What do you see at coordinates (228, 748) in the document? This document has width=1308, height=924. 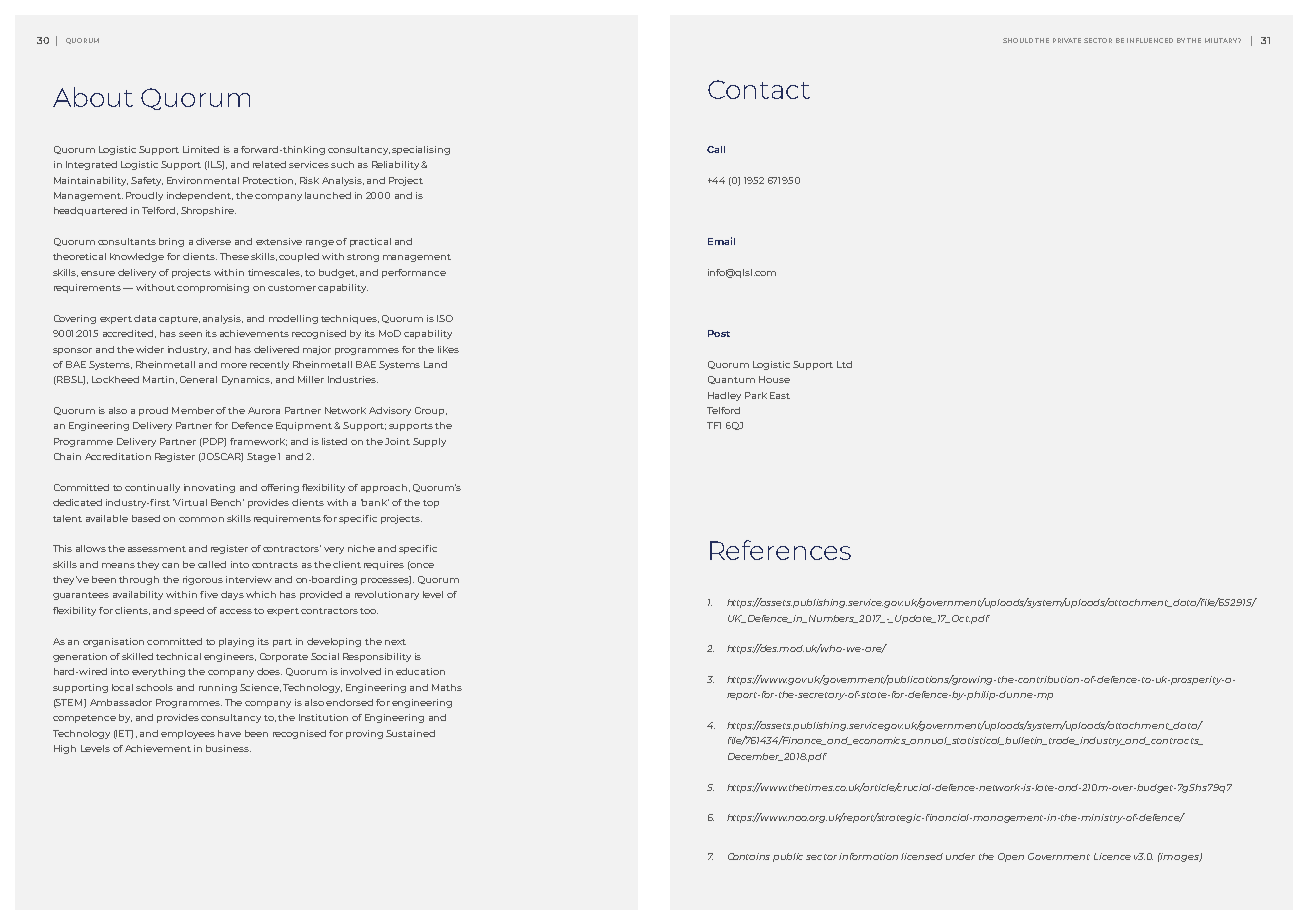 I see `business` at bounding box center [228, 748].
